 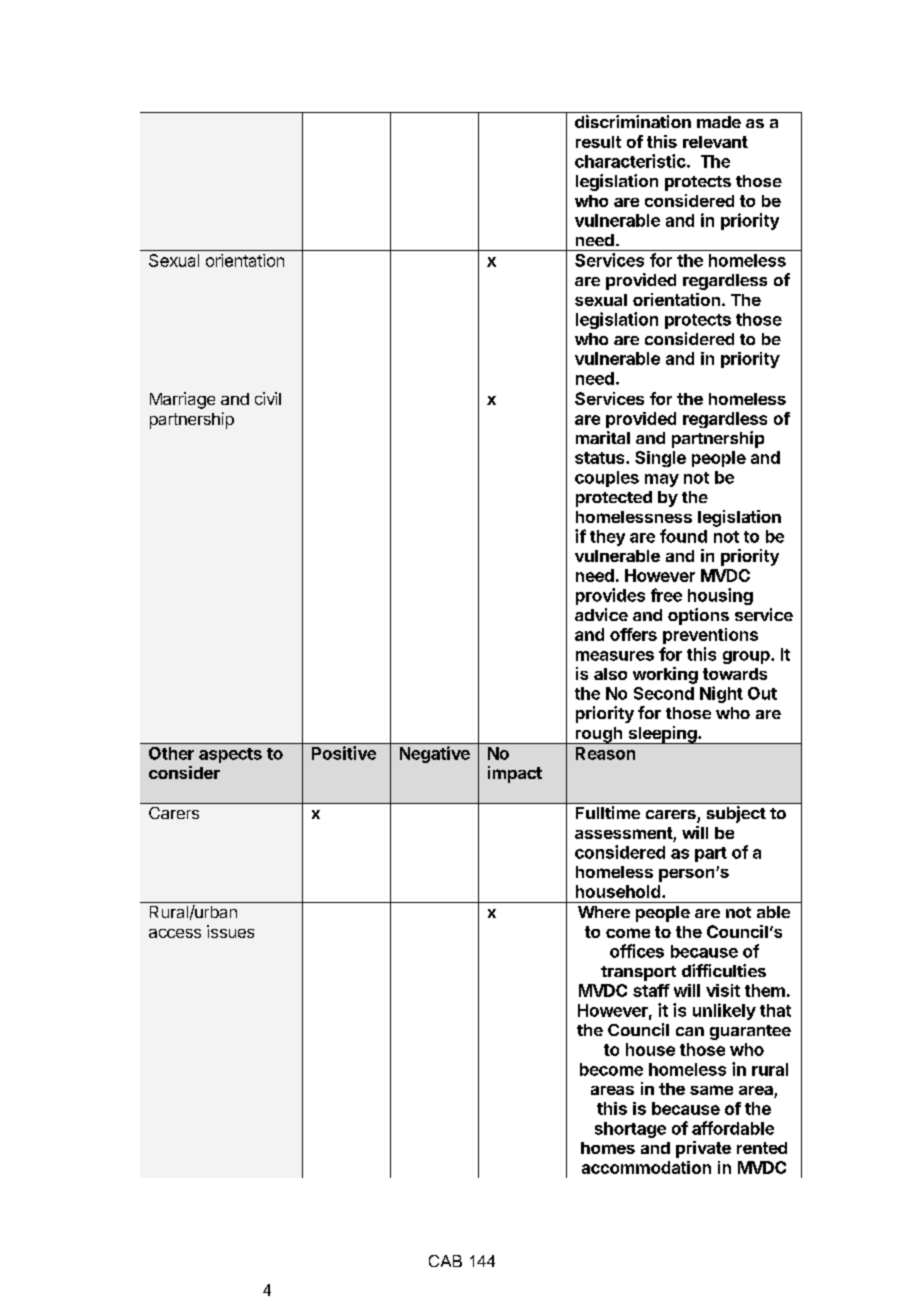 I want to click on found, so click(x=683, y=536).
